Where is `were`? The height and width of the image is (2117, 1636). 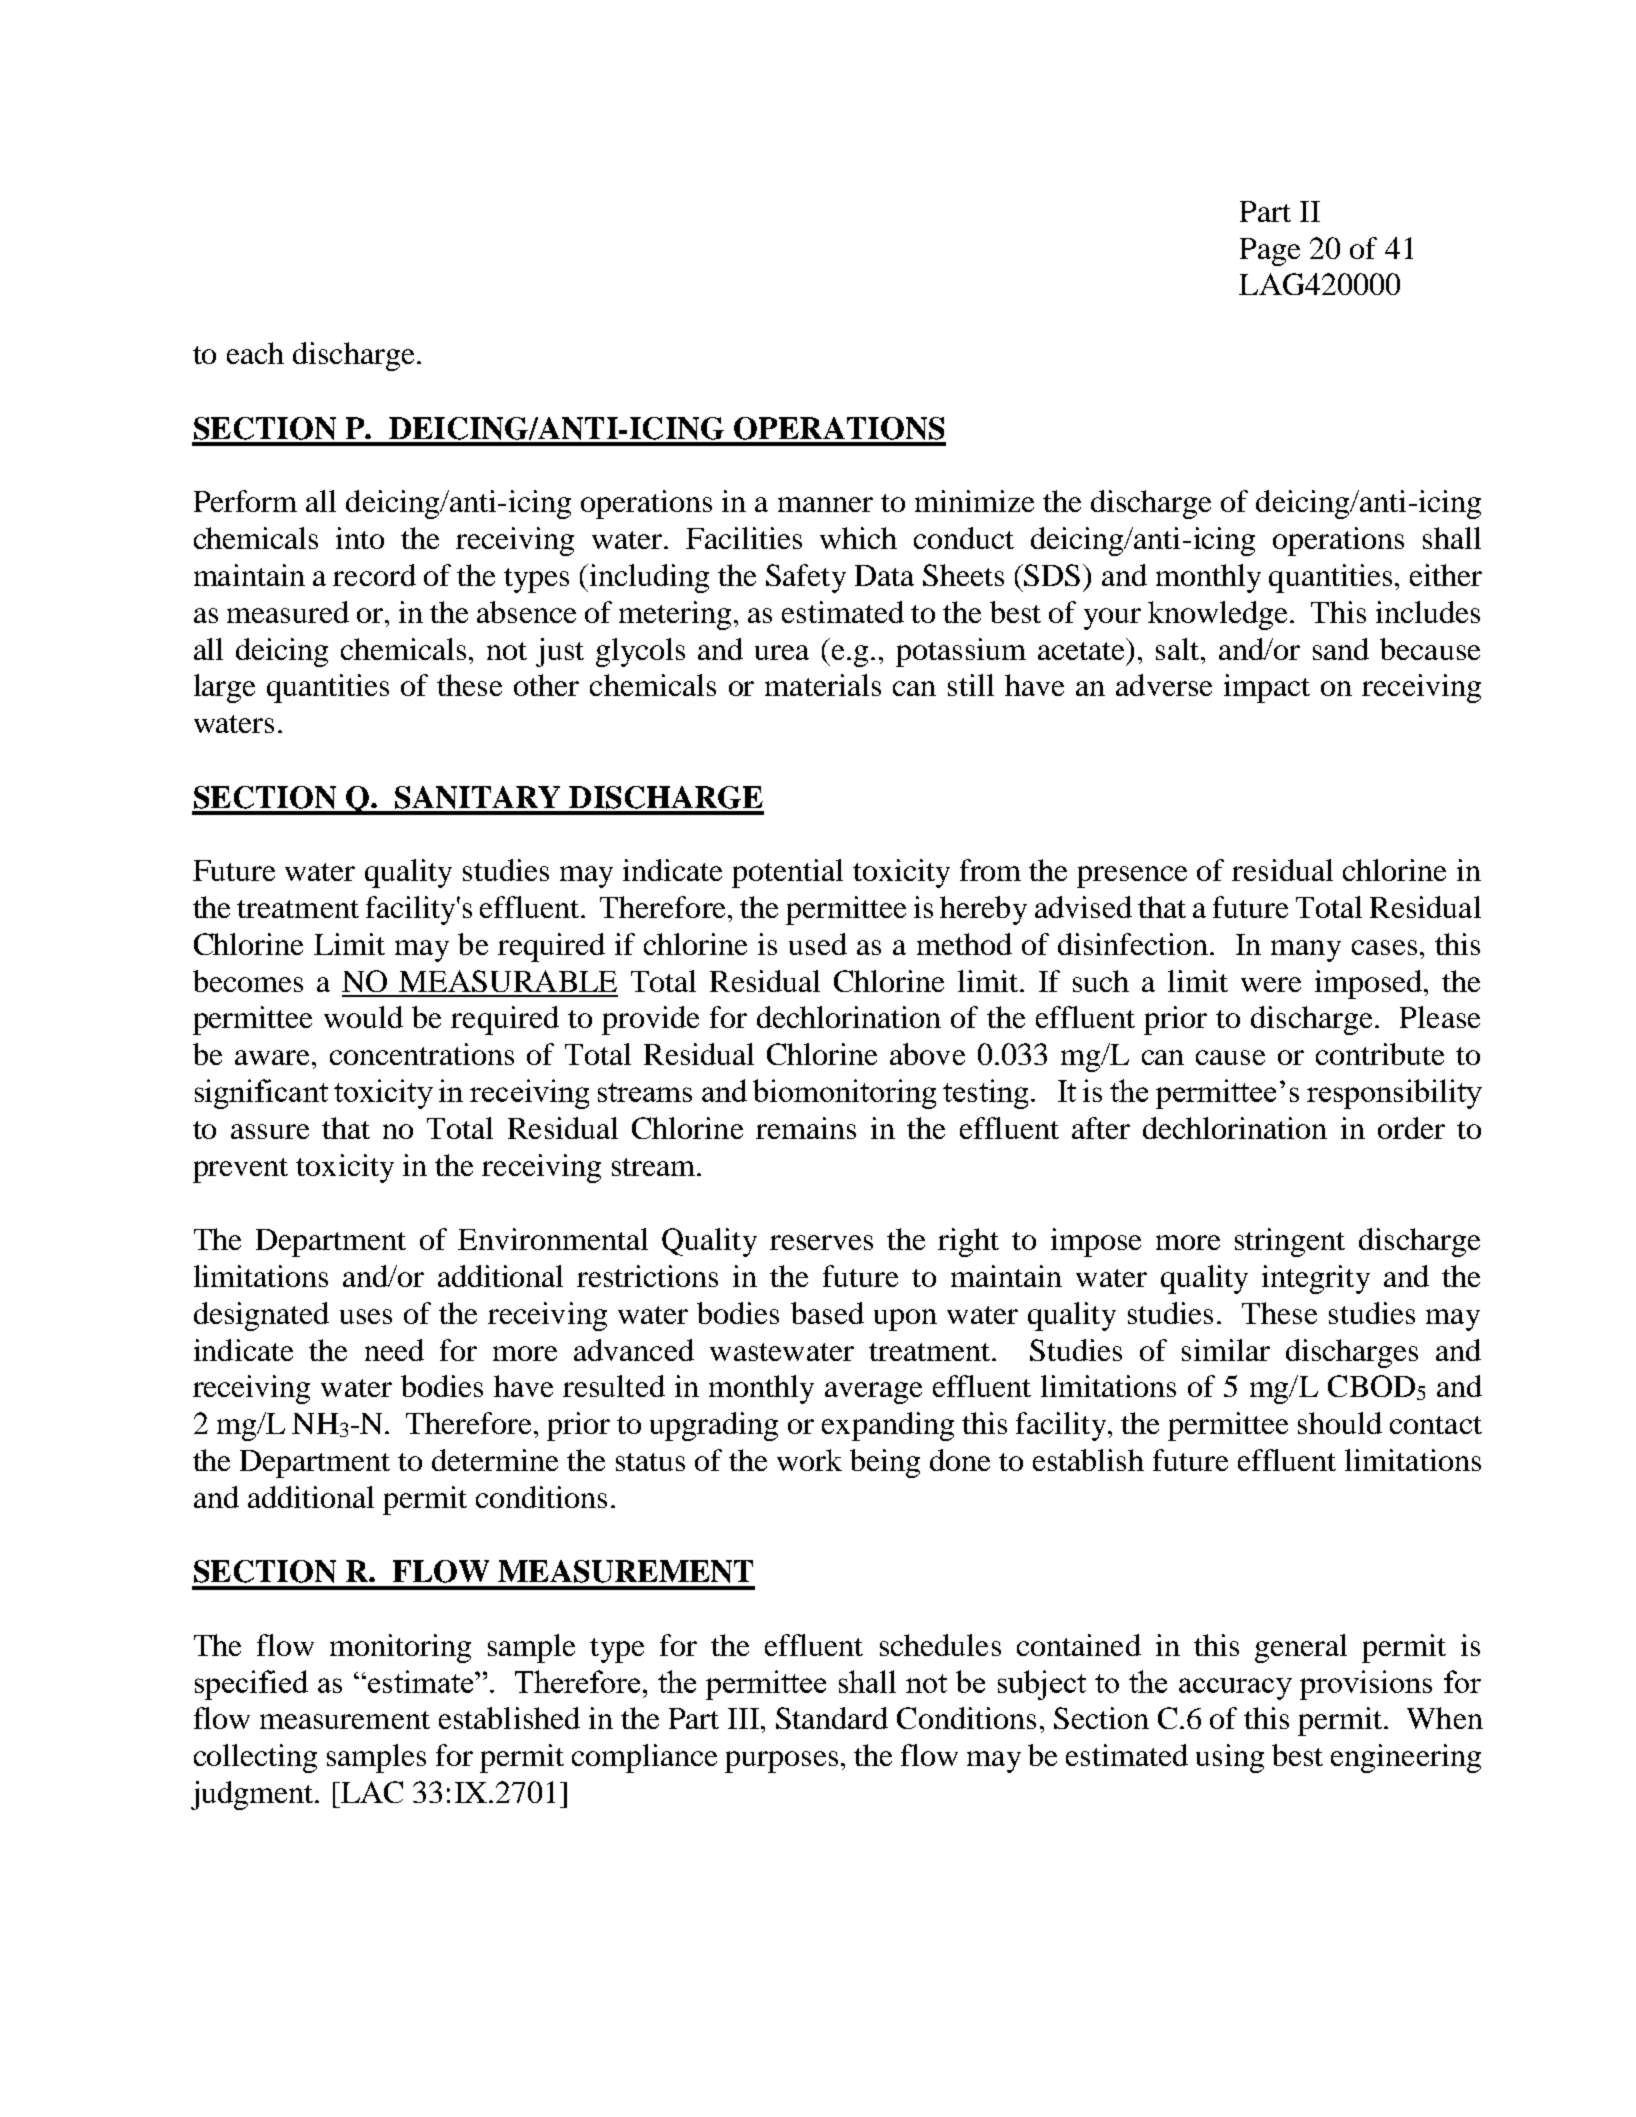
were is located at coordinates (1271, 984).
